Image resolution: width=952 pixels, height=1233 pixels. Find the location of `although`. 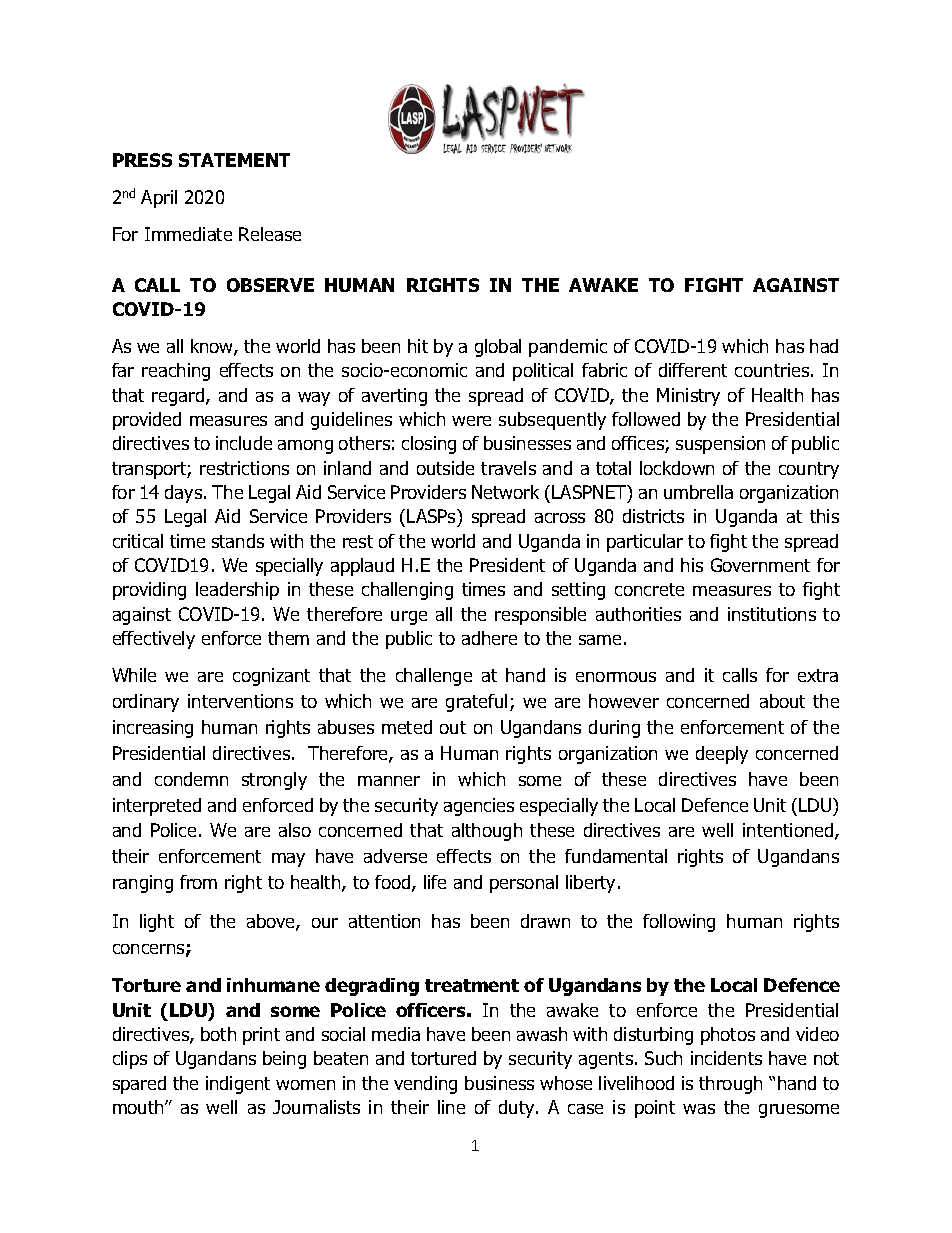

although is located at coordinates (487, 832).
